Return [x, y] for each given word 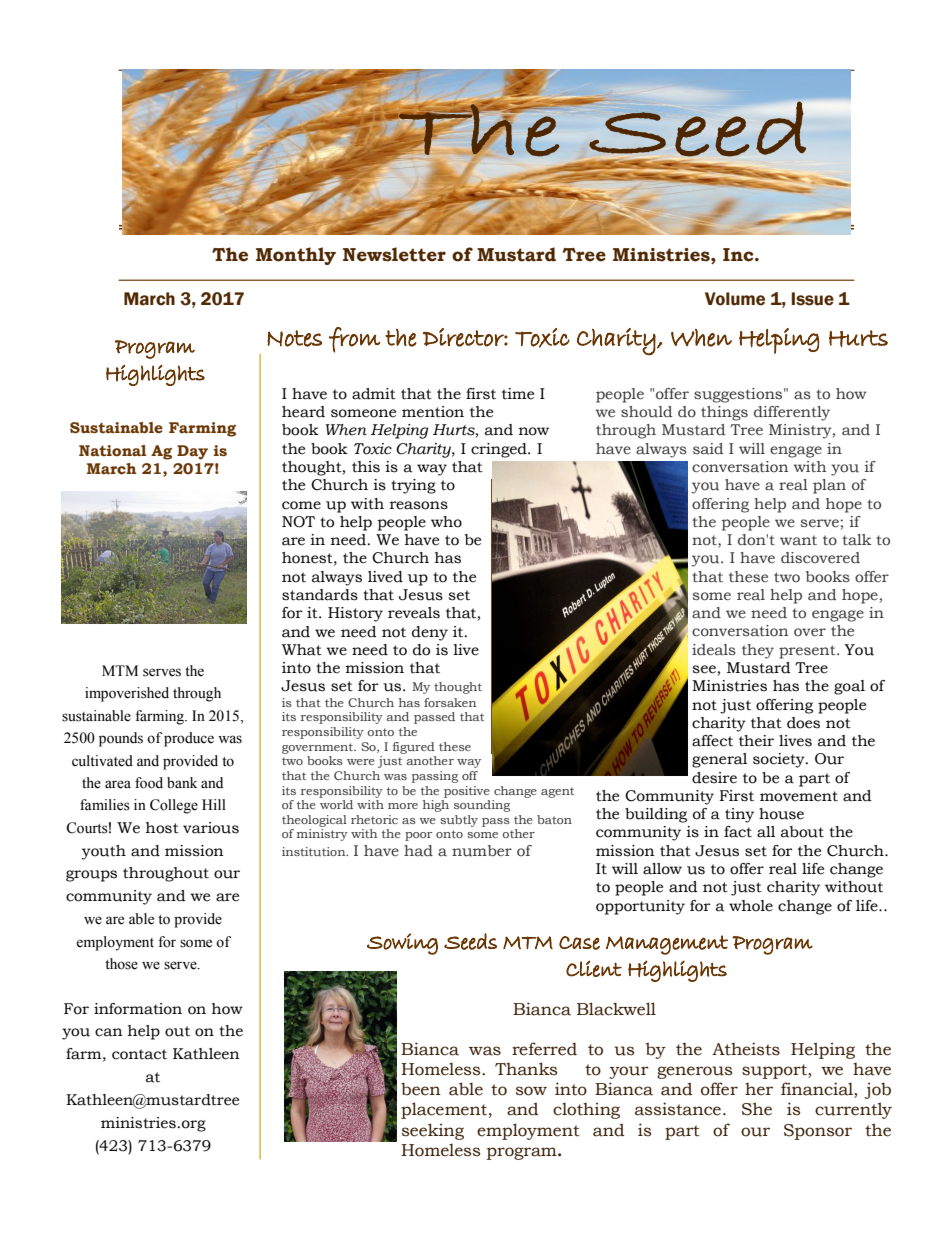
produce [189, 739]
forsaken [450, 702]
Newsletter [394, 254]
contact [139, 1054]
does [803, 723]
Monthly [296, 256]
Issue [813, 299]
